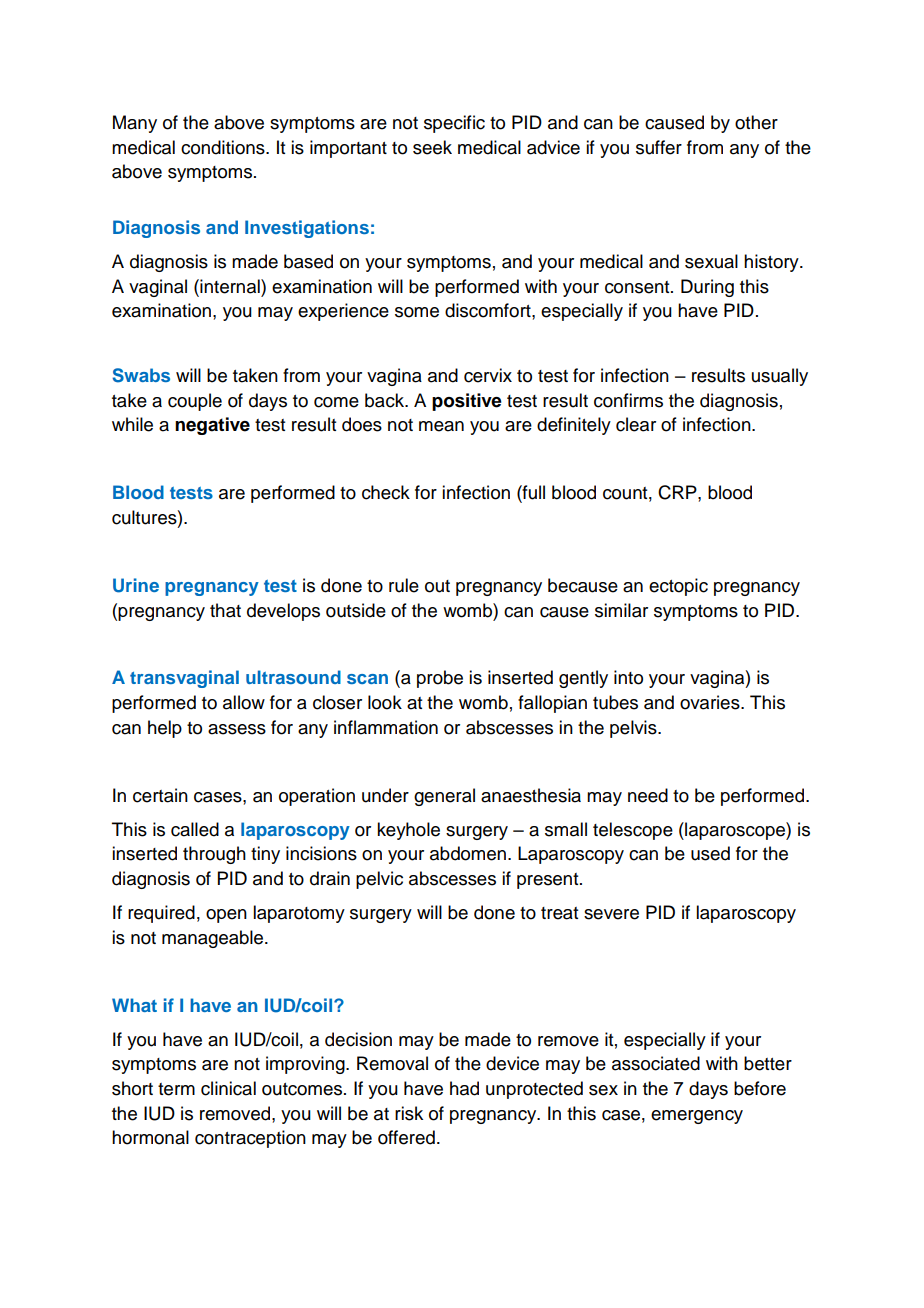 This image has height=1308, width=924. I want to click on ectopic, so click(678, 587).
